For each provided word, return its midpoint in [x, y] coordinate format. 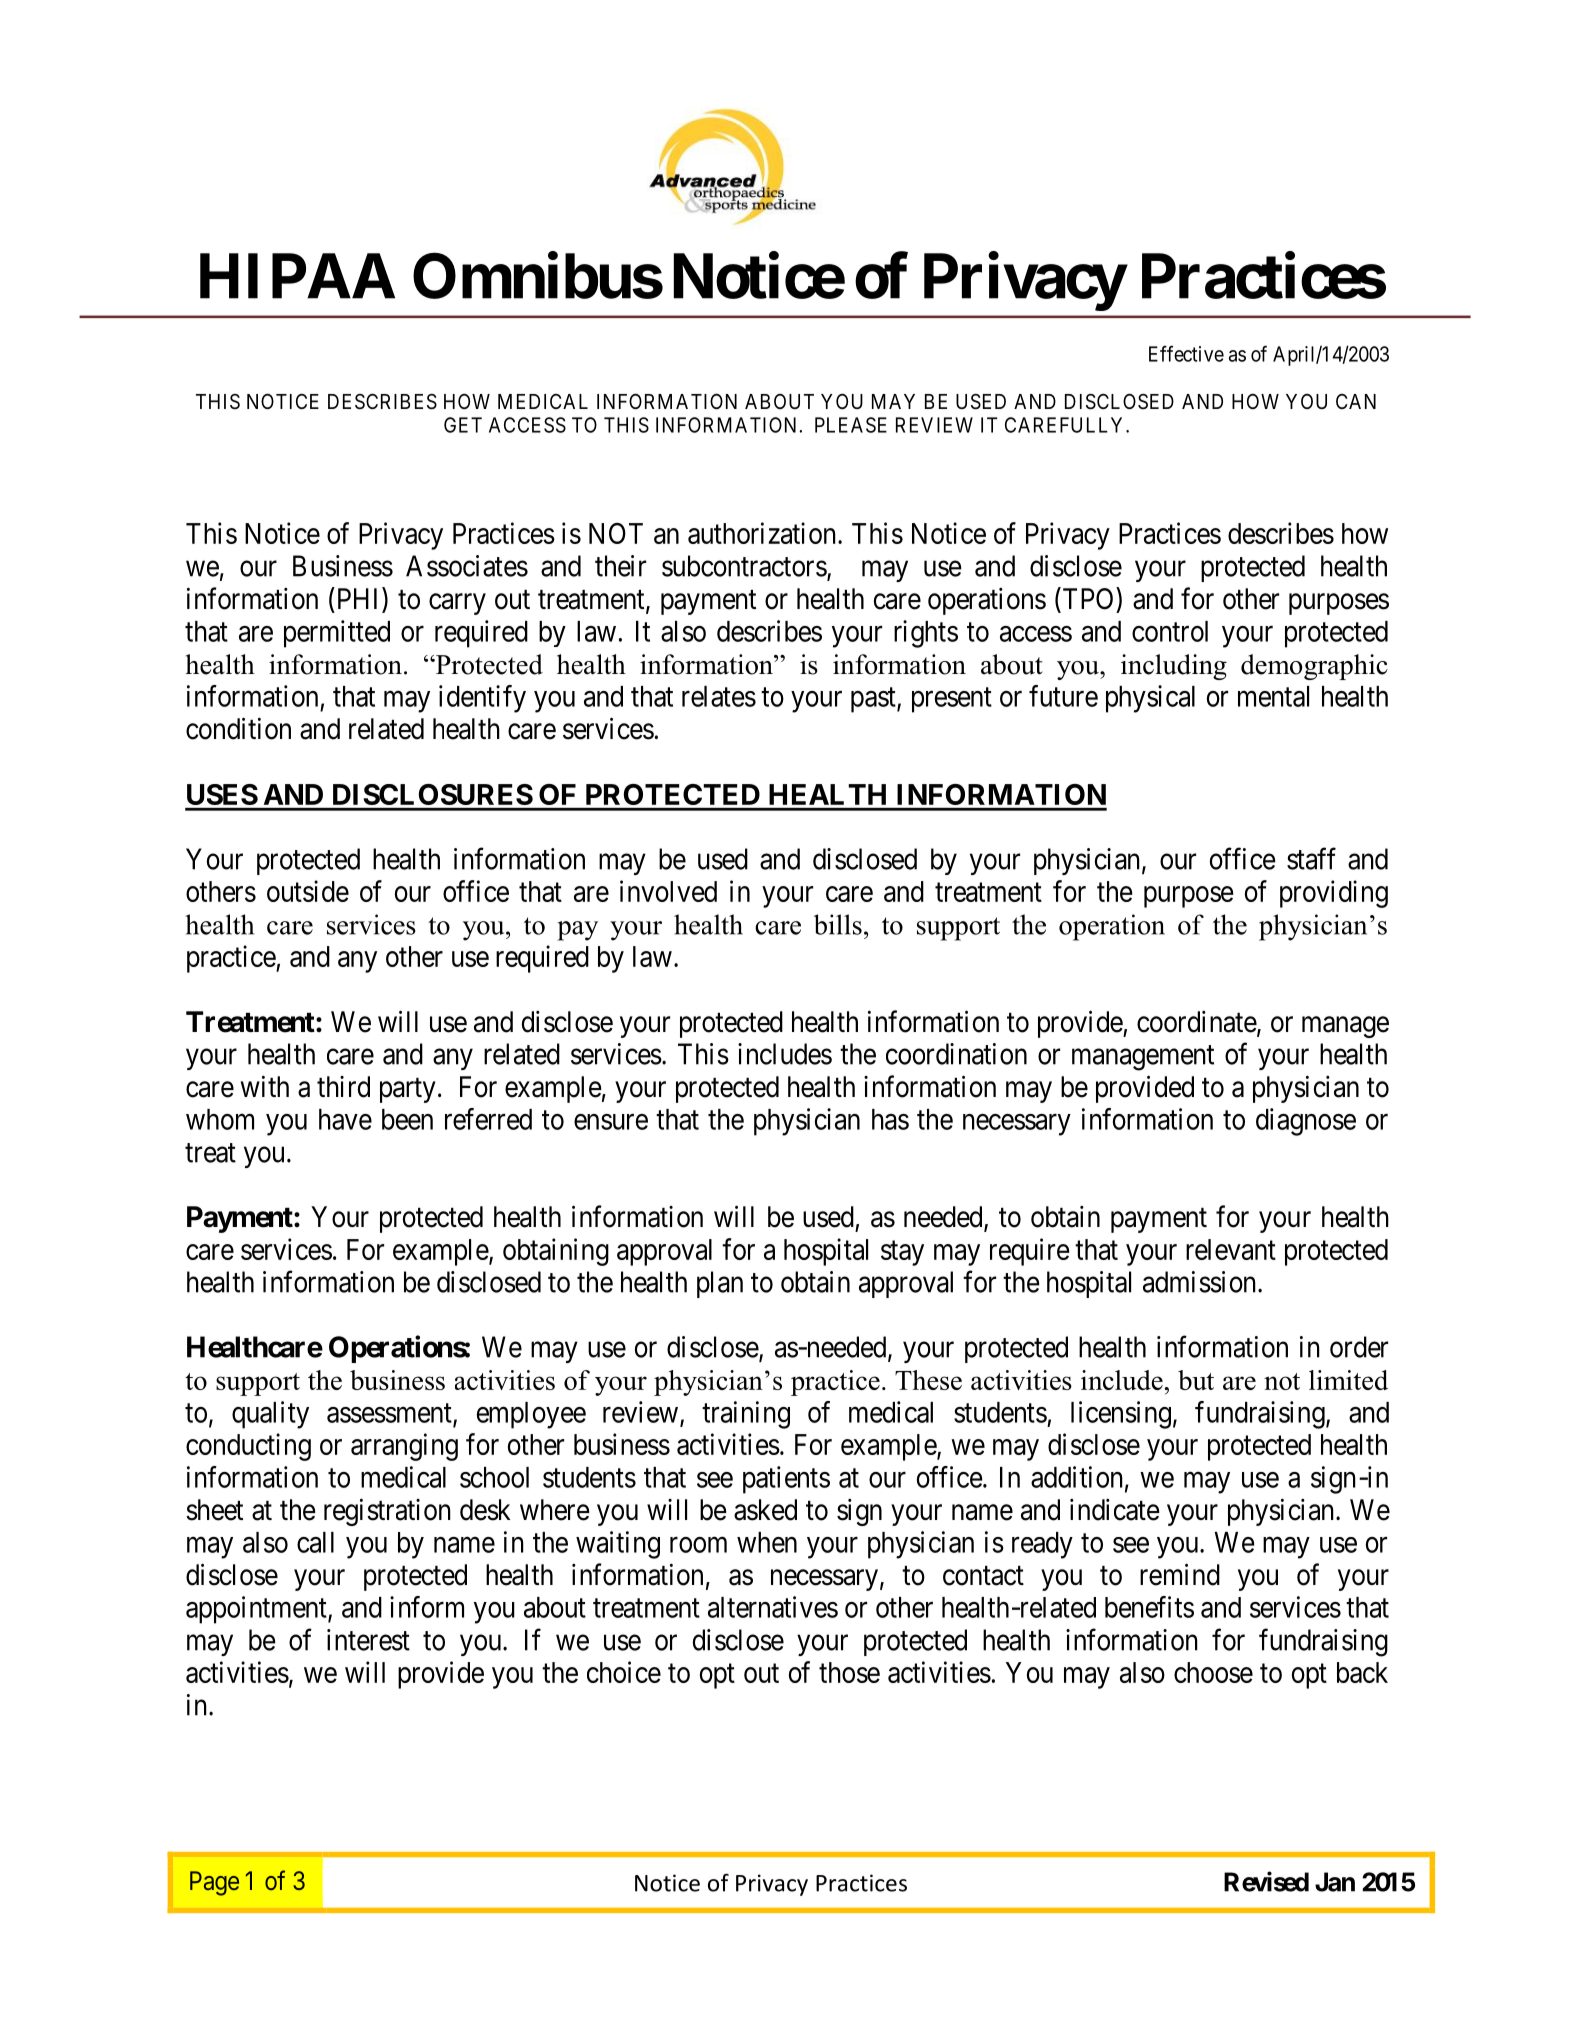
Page [214, 1883]
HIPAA [297, 276]
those [849, 1672]
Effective [1186, 353]
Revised [1266, 1881]
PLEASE [851, 425]
